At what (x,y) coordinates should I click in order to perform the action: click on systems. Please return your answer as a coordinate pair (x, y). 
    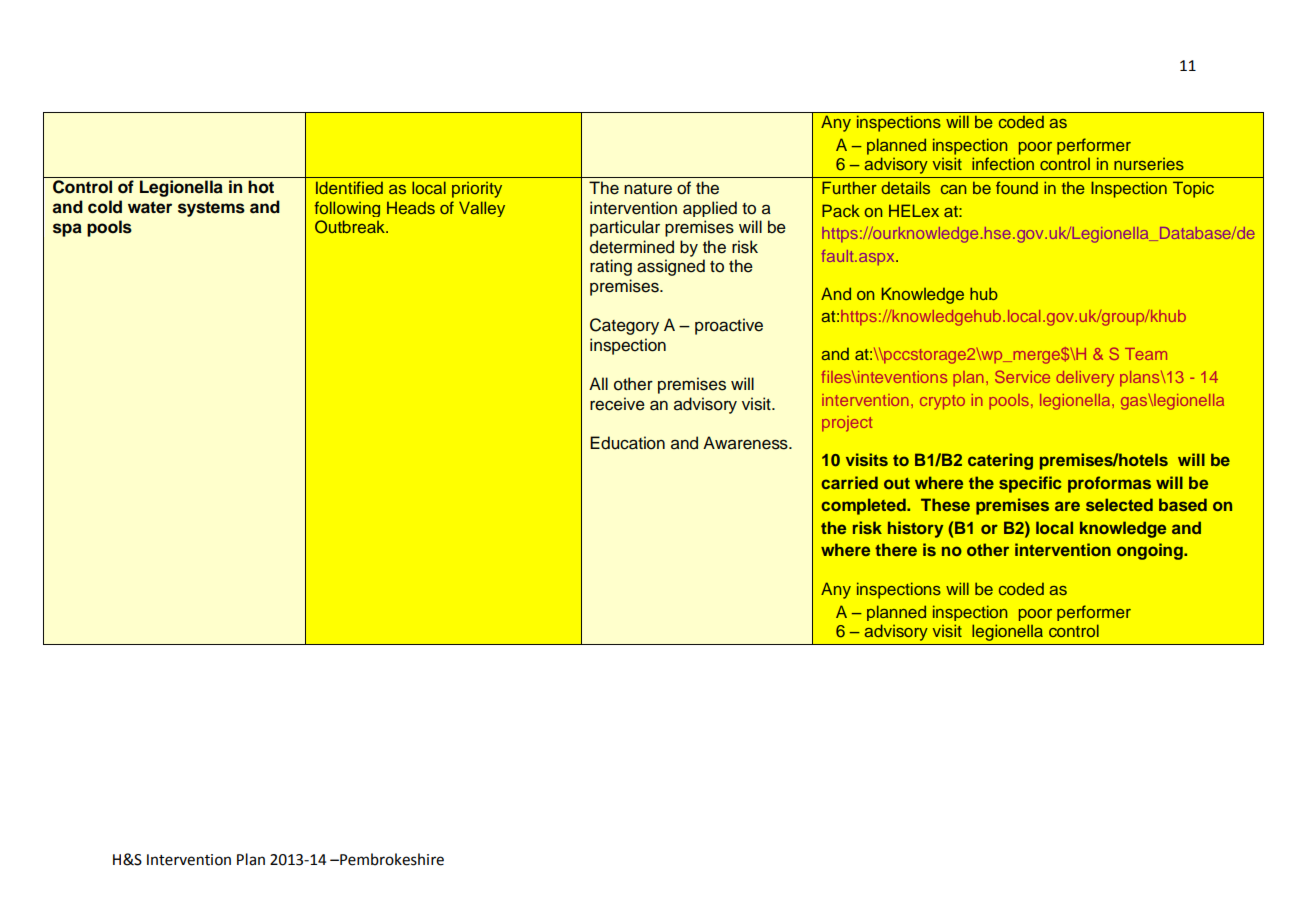
    Looking at the image, I should click on (211, 209).
